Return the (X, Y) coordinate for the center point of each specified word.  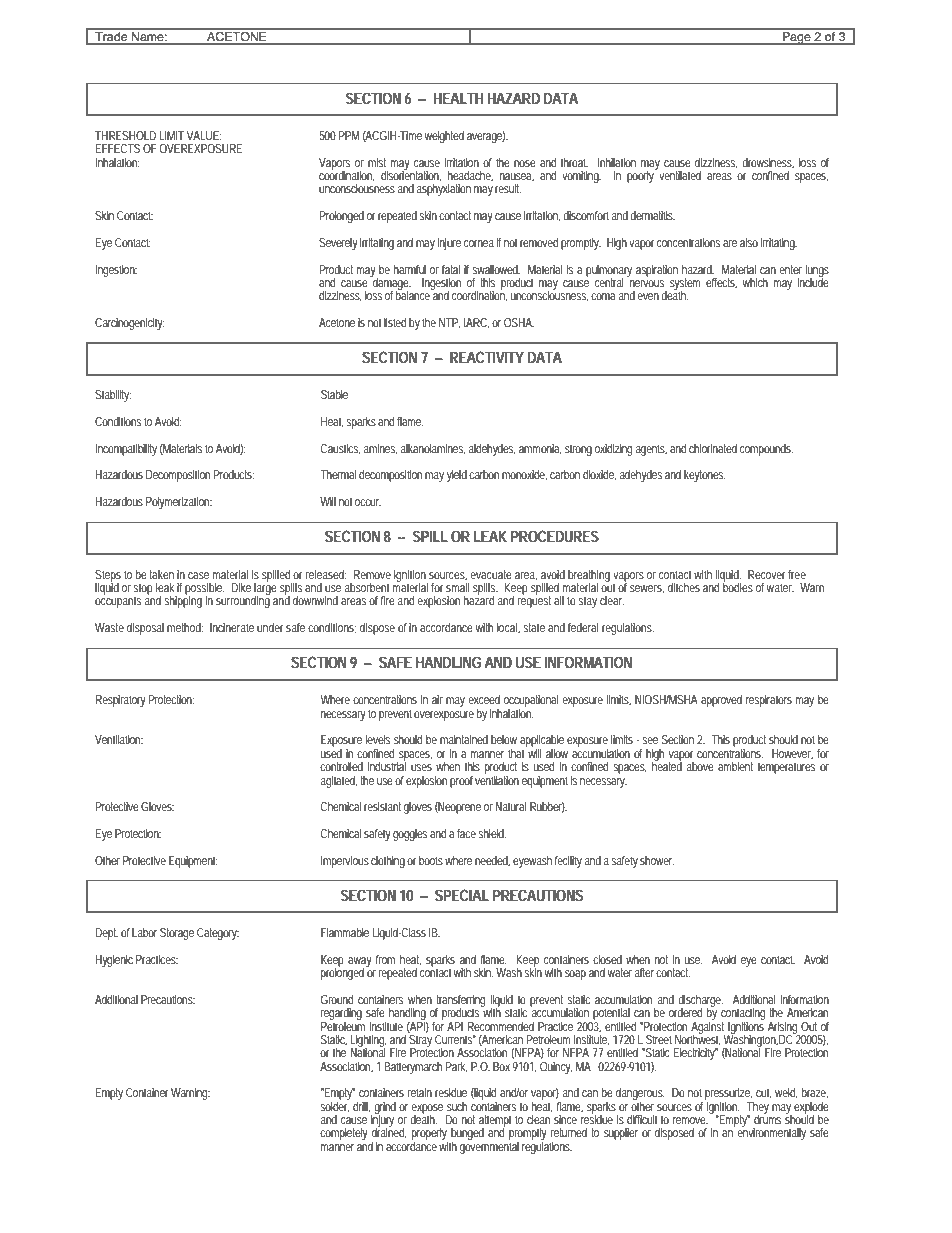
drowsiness (768, 163)
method (185, 627)
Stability (113, 396)
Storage (177, 934)
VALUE (203, 135)
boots (431, 860)
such (457, 1106)
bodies (738, 586)
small (458, 587)
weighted (444, 137)
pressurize (729, 1095)
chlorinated (713, 448)
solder (335, 1105)
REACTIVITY (487, 357)
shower (657, 860)
